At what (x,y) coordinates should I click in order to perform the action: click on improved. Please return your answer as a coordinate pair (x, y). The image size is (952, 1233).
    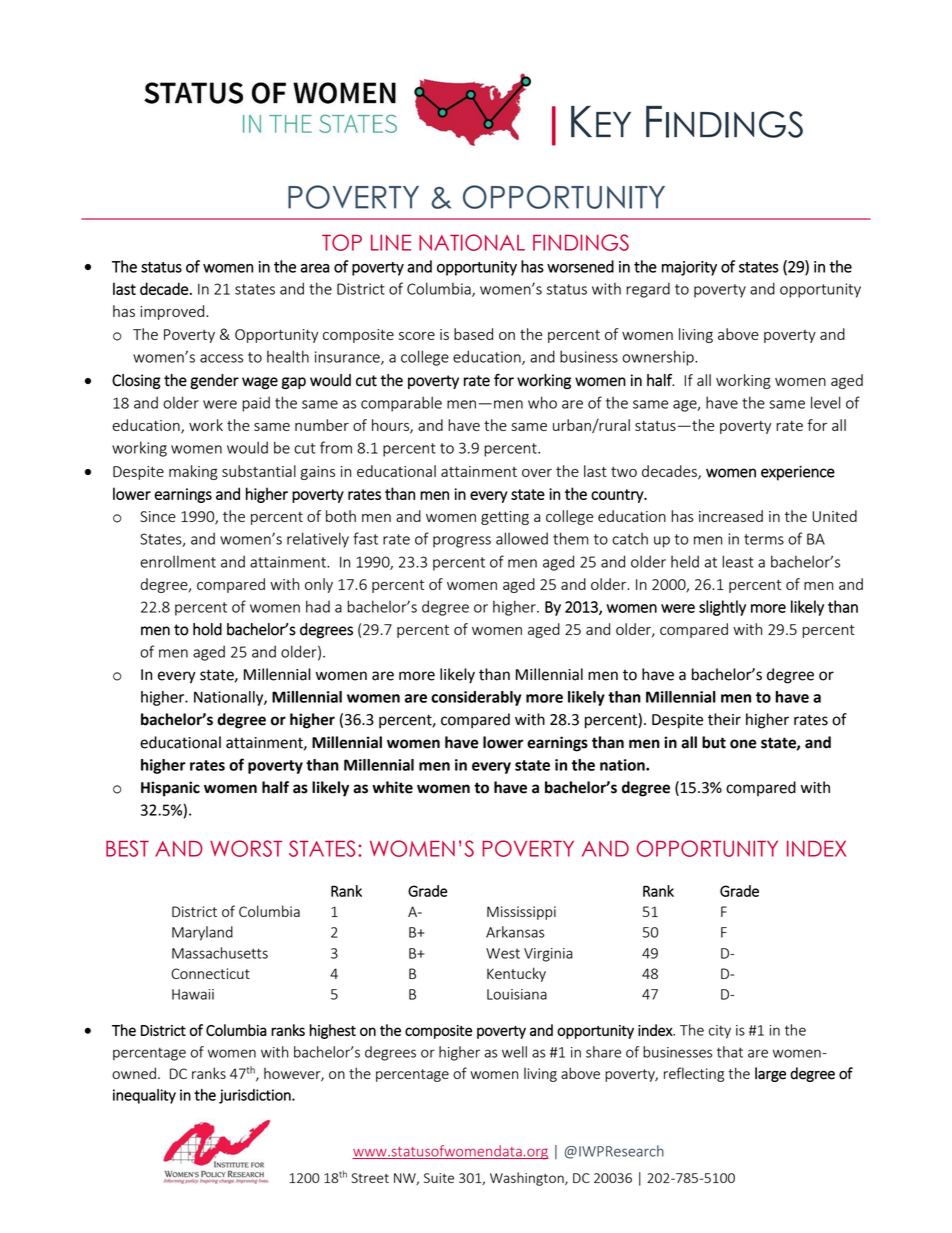
    Looking at the image, I should click on (173, 312).
